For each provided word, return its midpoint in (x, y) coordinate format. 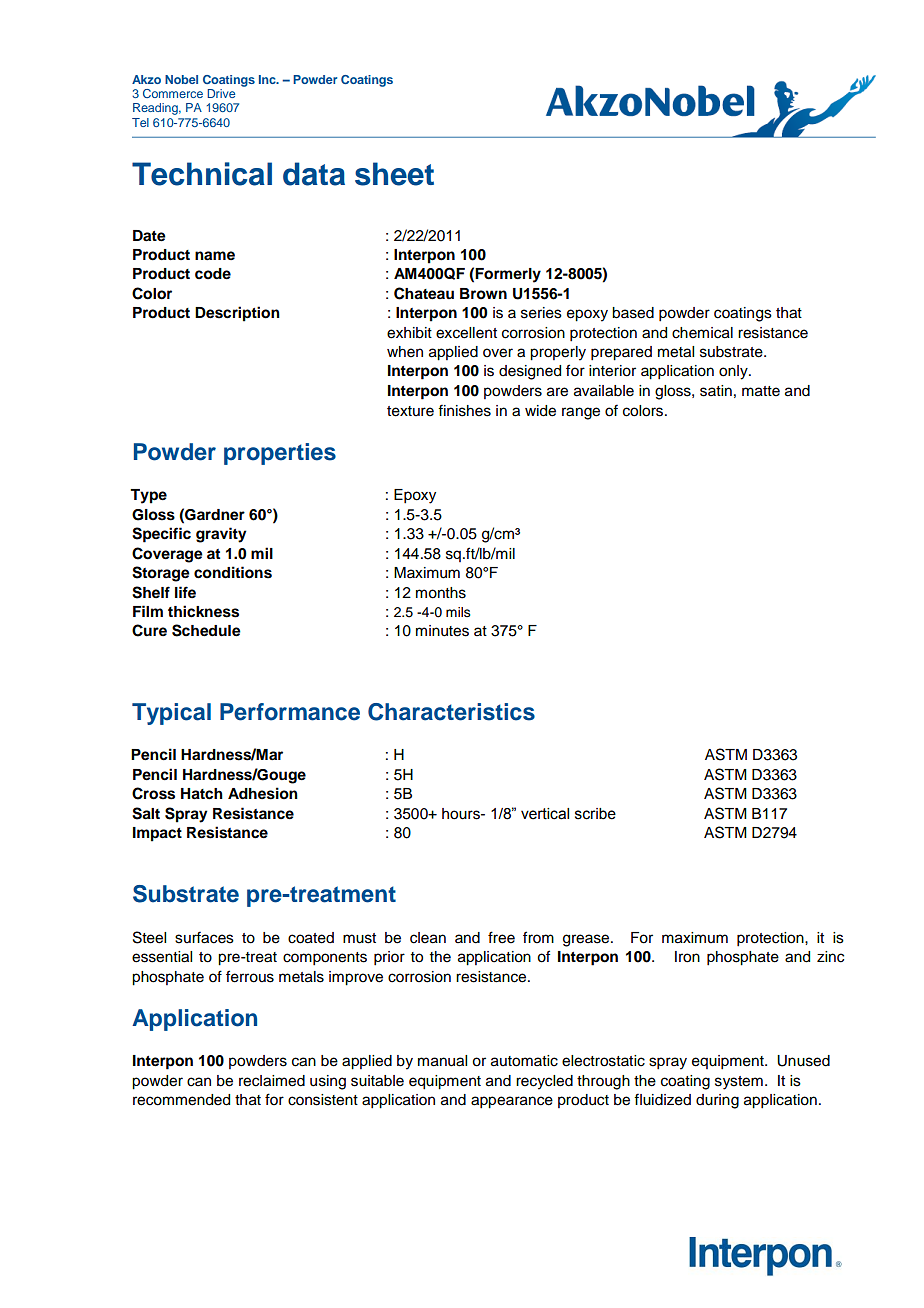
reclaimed (272, 1081)
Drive (221, 93)
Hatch (202, 794)
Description (237, 314)
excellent (466, 333)
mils (458, 612)
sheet (394, 174)
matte (761, 391)
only (734, 372)
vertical (545, 814)
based (633, 313)
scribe (595, 814)
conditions (233, 572)
